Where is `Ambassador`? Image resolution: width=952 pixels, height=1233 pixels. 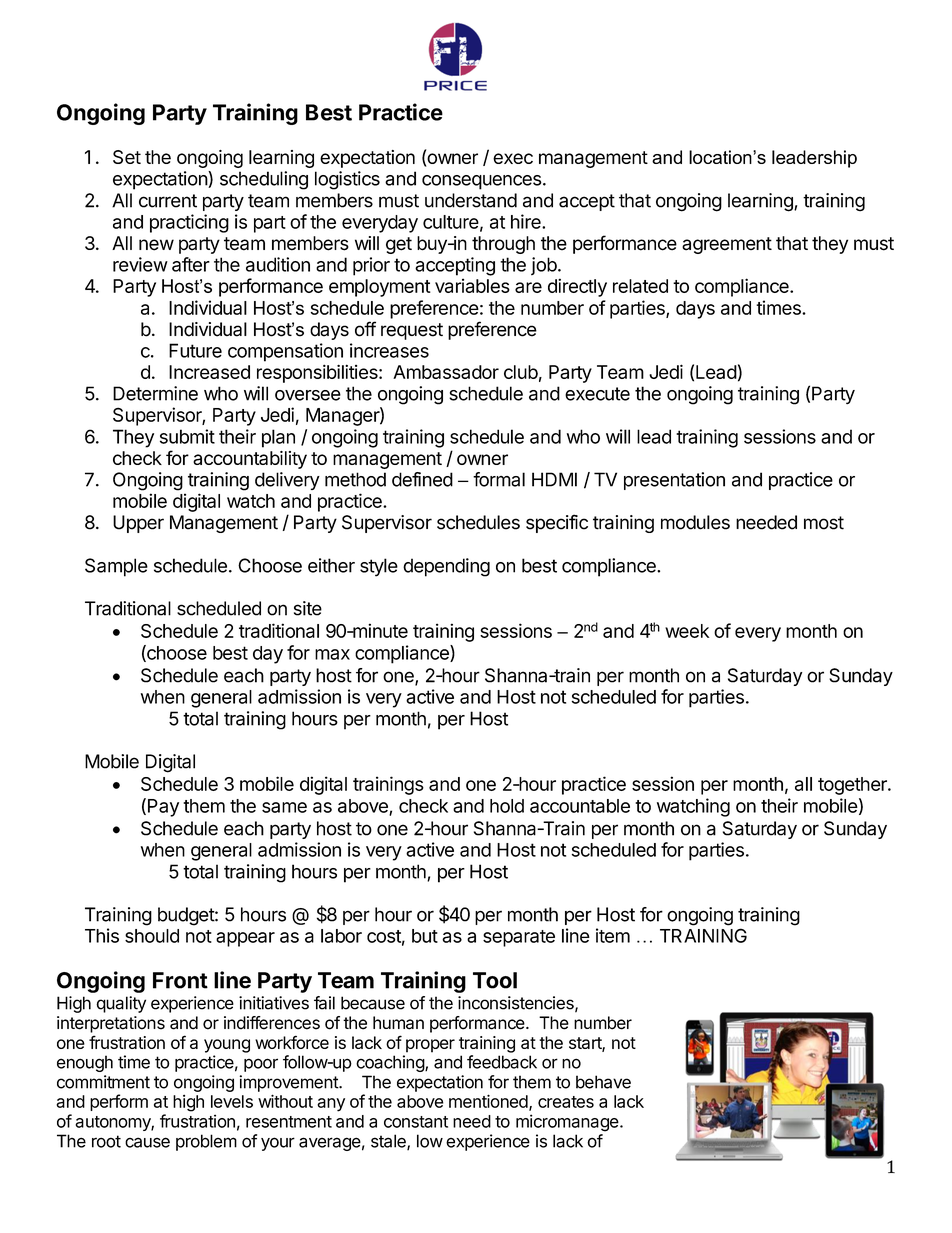 Ambassador is located at coordinates (446, 372).
